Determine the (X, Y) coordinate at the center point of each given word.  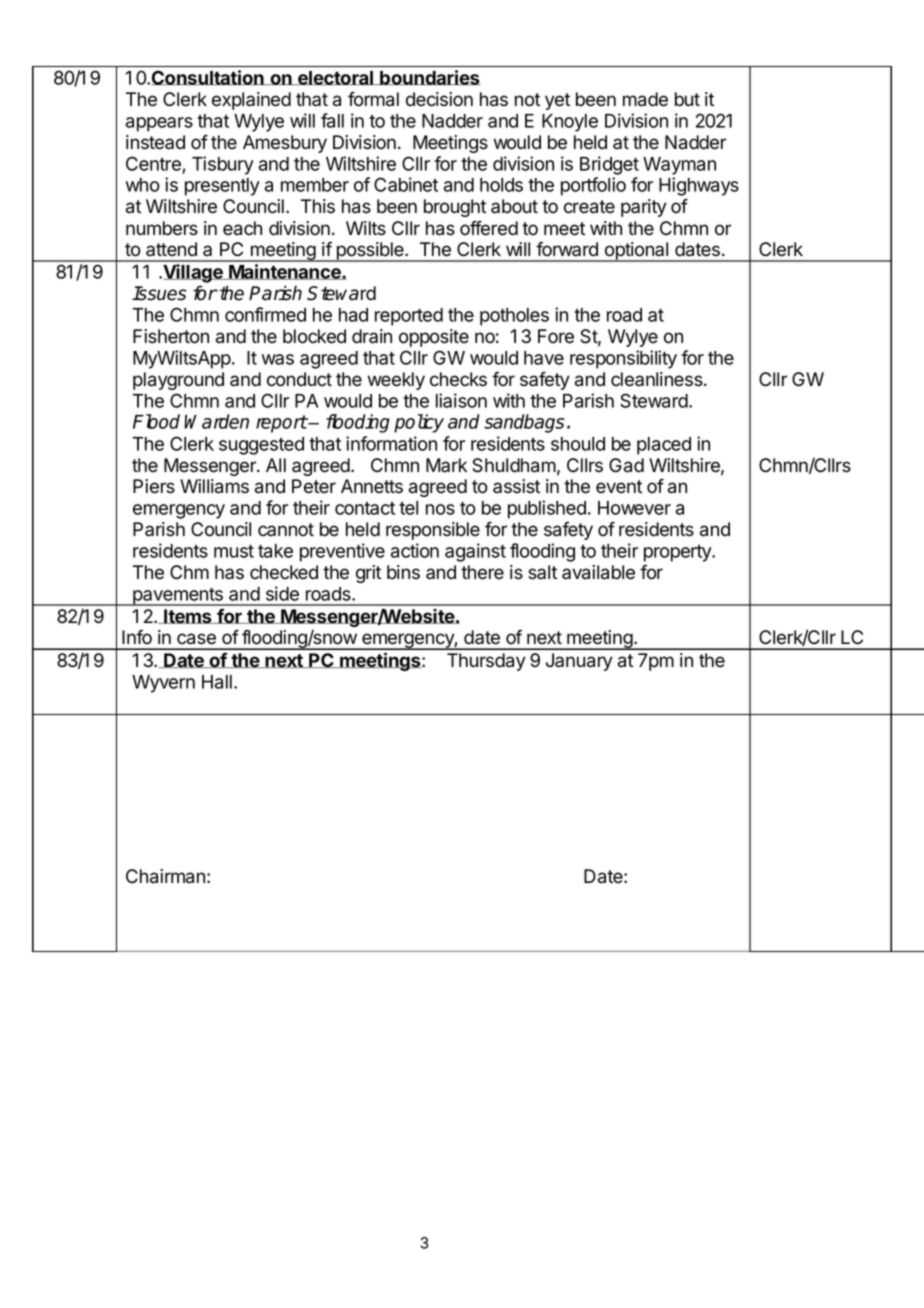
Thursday (486, 662)
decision (439, 99)
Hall (217, 682)
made (645, 99)
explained (251, 101)
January (579, 662)
